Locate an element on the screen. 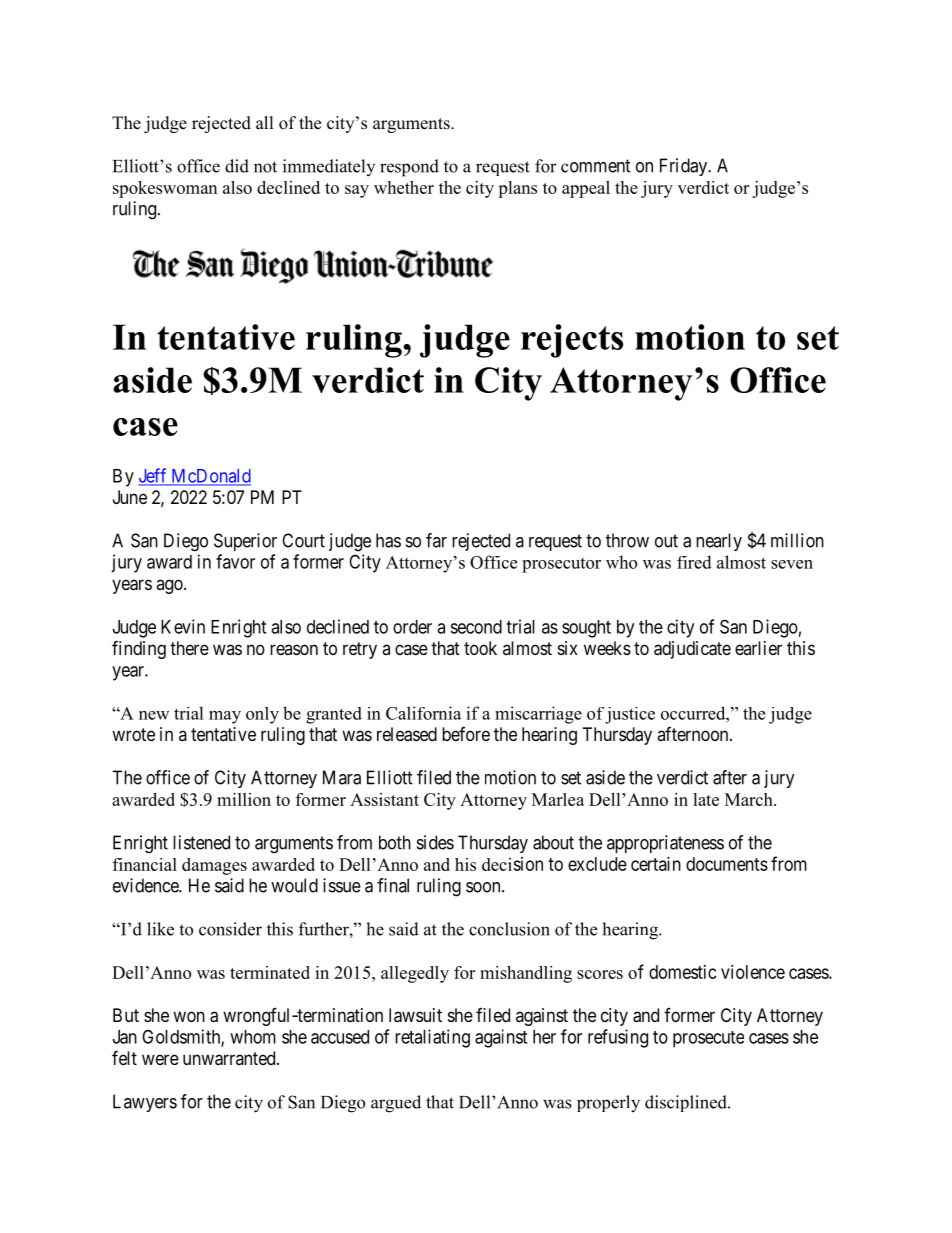 Image resolution: width=952 pixels, height=1233 pixels. there is located at coordinates (189, 648).
